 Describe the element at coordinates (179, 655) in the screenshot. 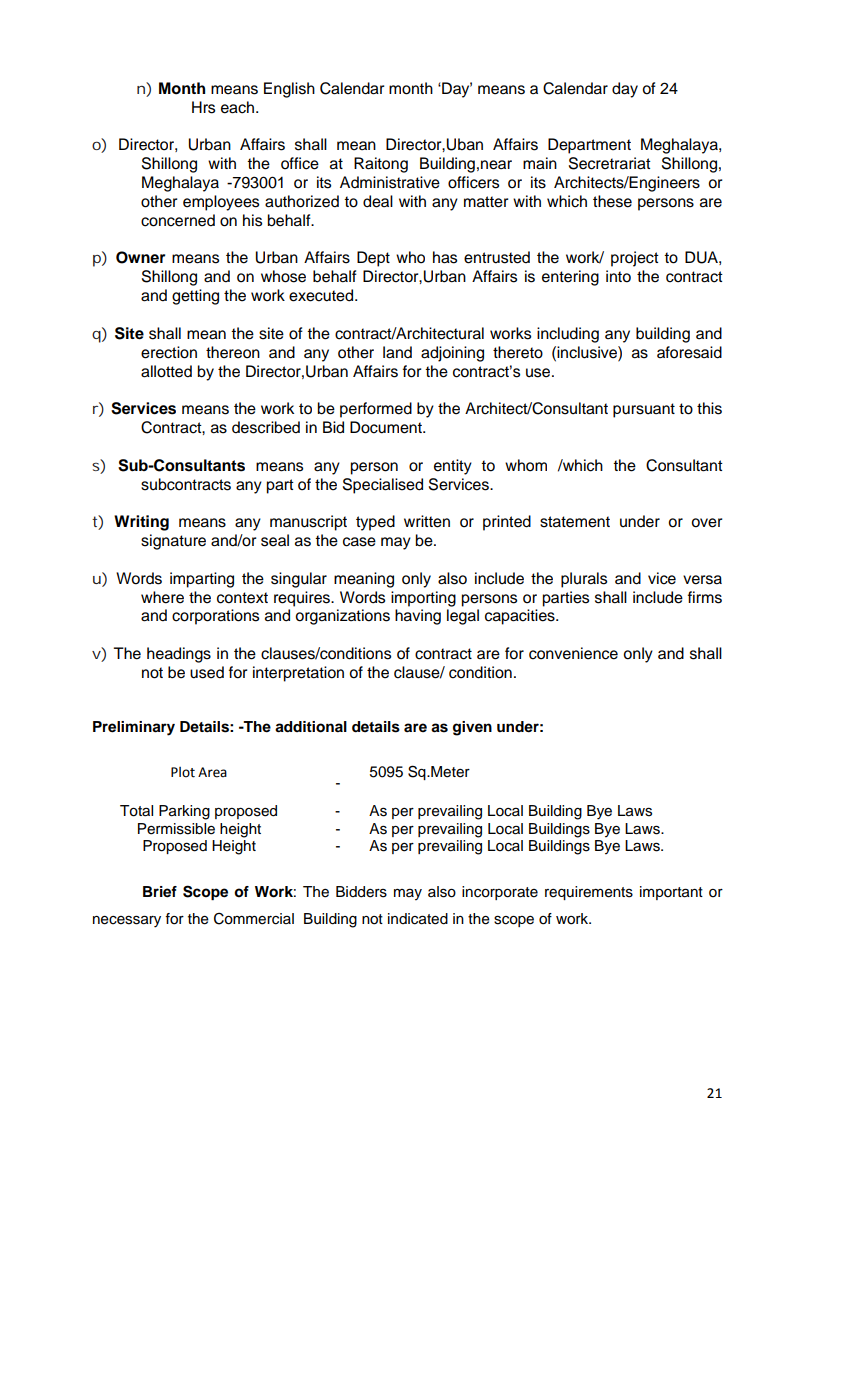

I see `headings` at that location.
